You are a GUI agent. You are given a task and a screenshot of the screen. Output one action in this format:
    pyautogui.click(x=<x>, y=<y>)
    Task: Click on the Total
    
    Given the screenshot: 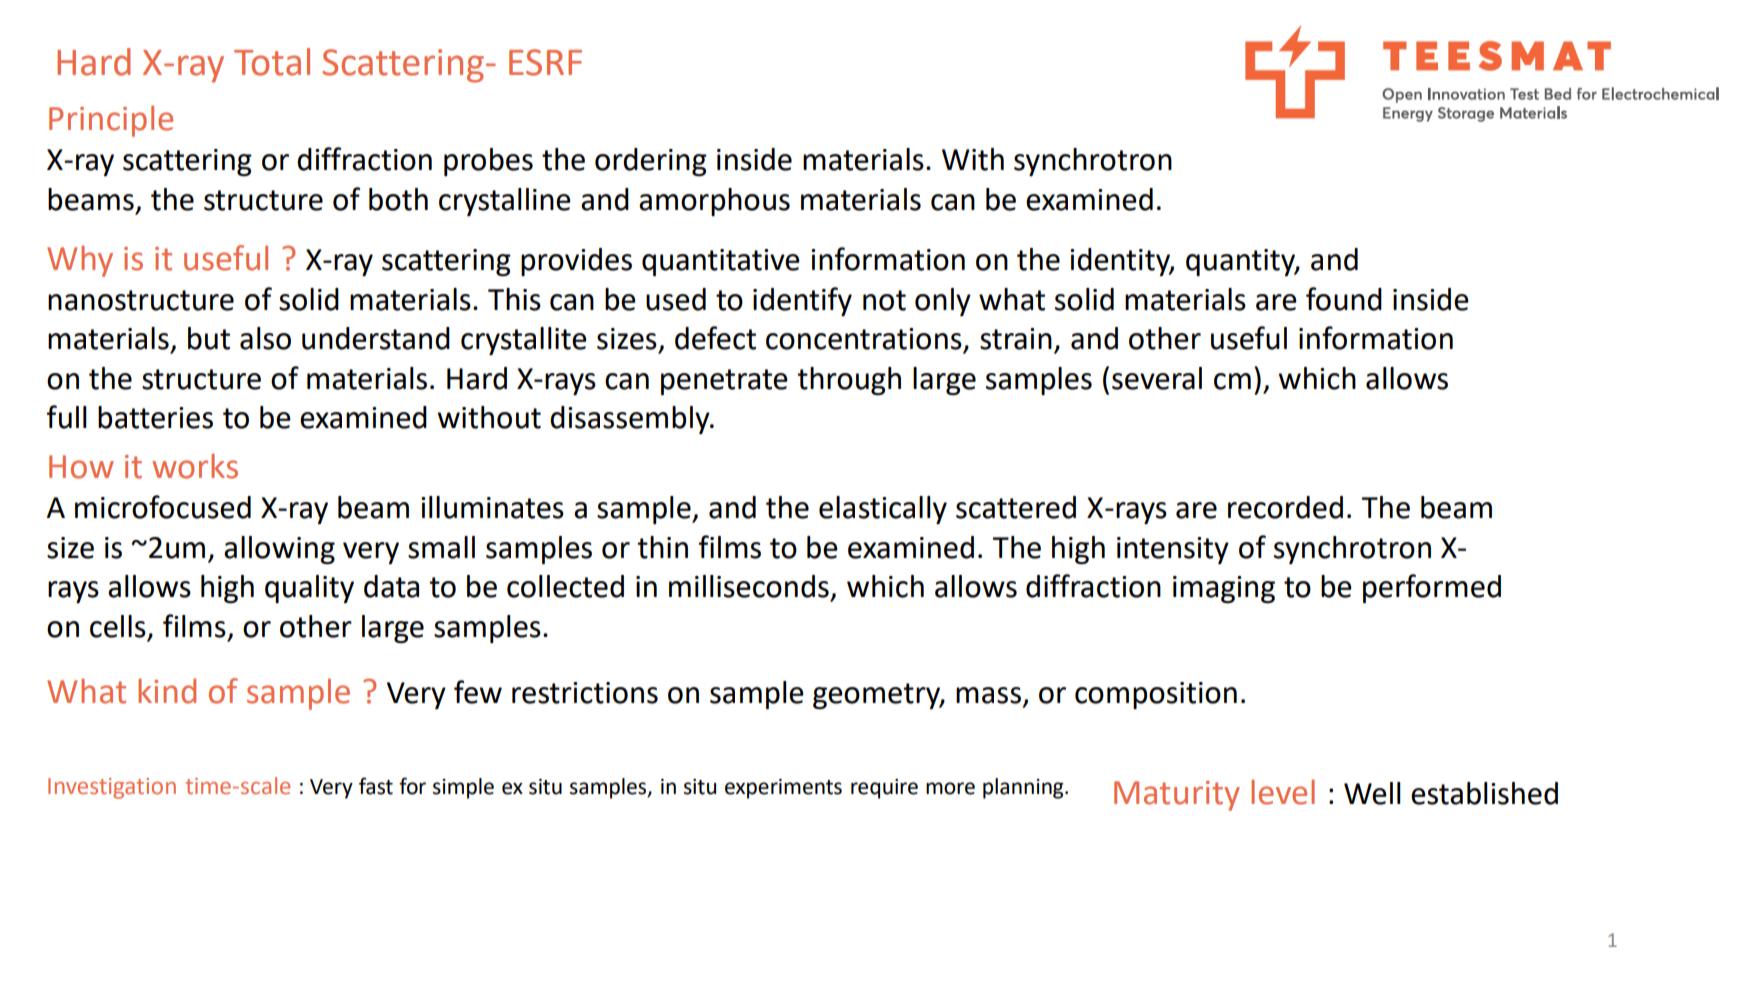 What is the action you would take?
    pyautogui.click(x=272, y=62)
